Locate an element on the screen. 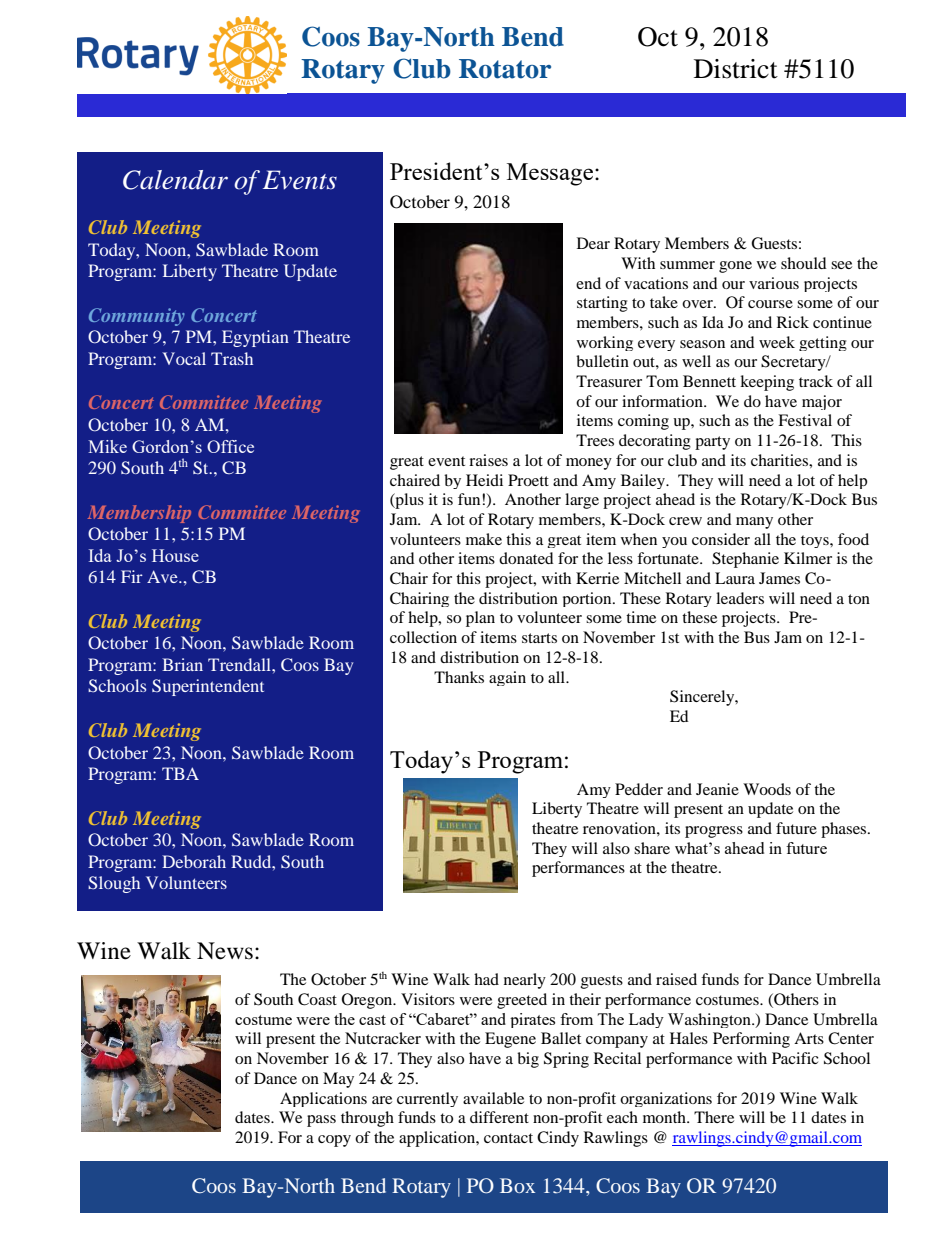  many is located at coordinates (754, 523).
